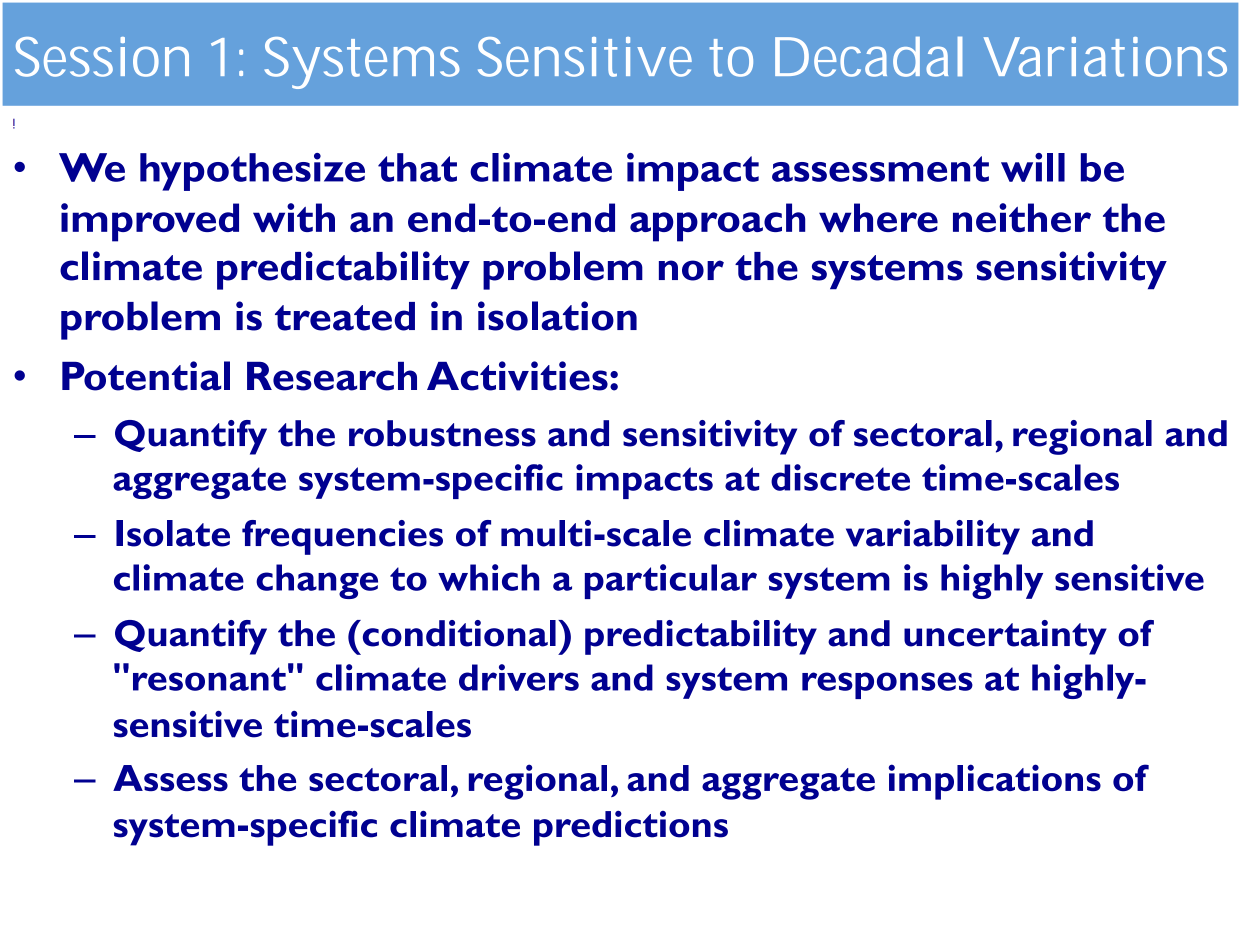 This screenshot has height=931, width=1241. I want to click on Potential, so click(146, 376).
